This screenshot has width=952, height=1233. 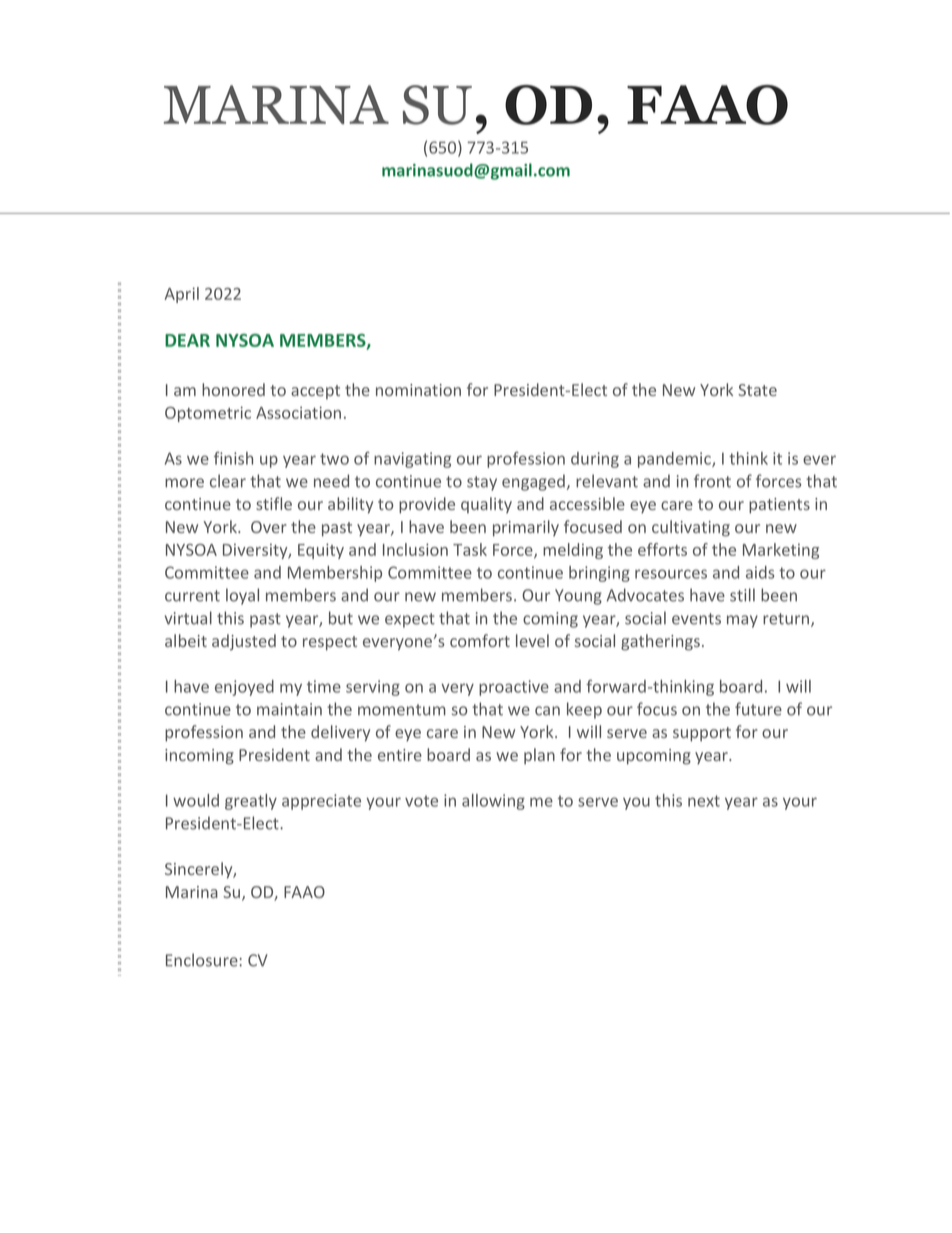 What do you see at coordinates (482, 483) in the screenshot?
I see `stay` at bounding box center [482, 483].
